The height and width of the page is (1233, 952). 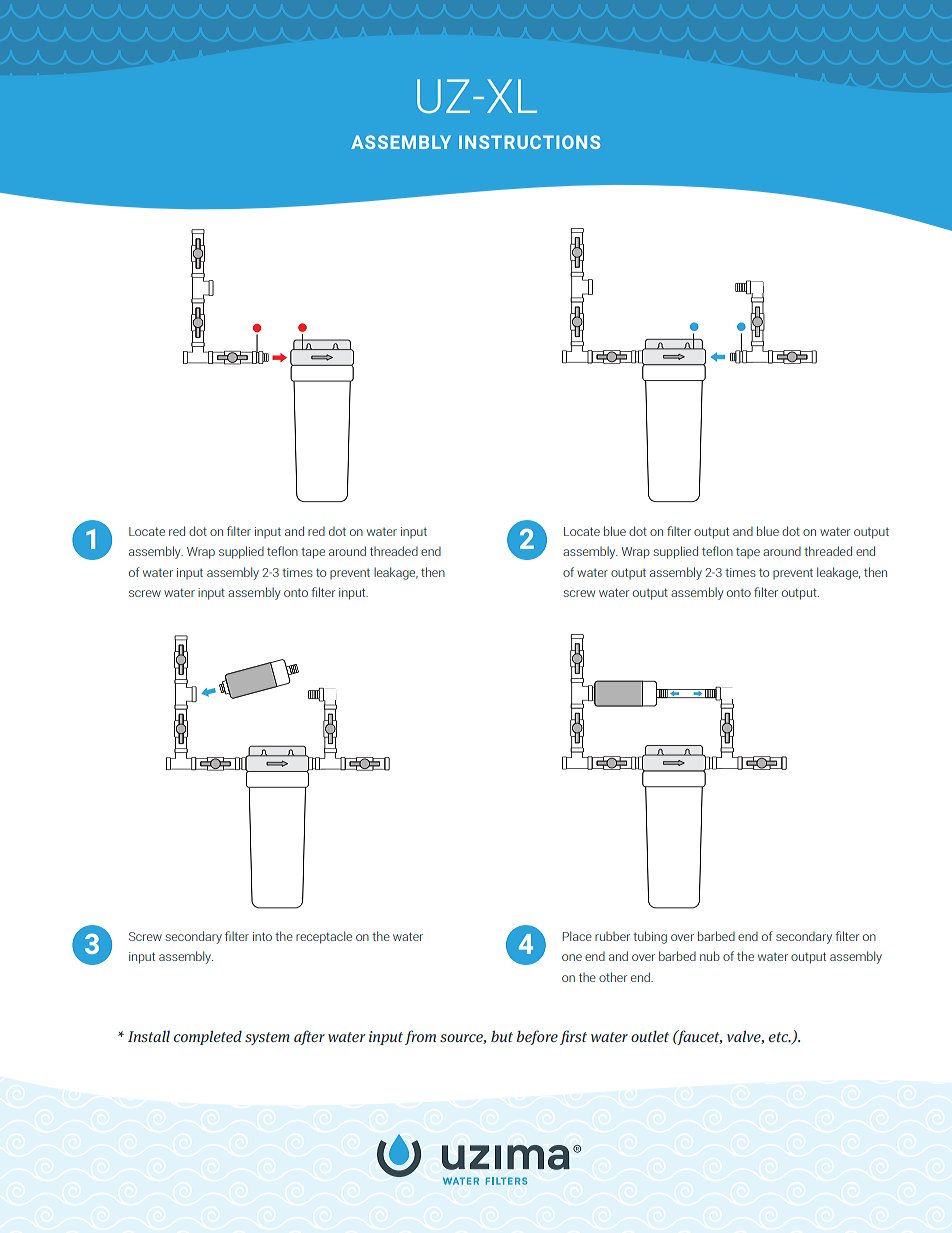 I want to click on tubing, so click(x=650, y=937).
